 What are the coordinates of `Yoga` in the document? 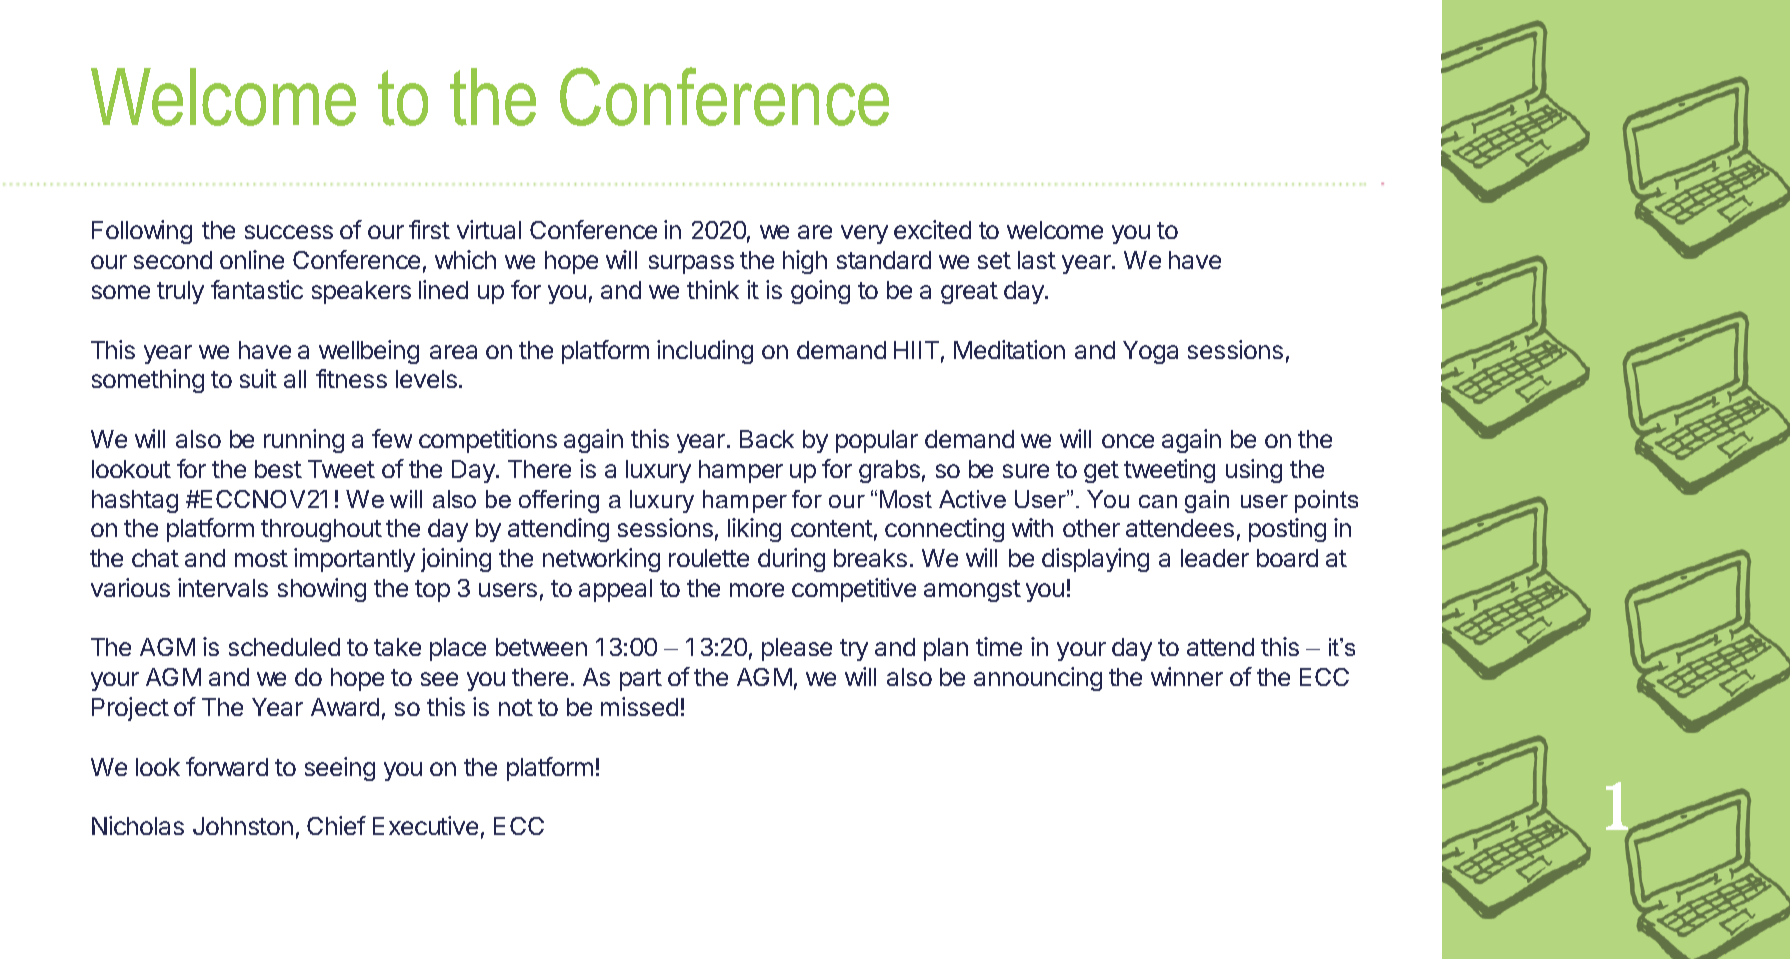 It's located at (1150, 352).
